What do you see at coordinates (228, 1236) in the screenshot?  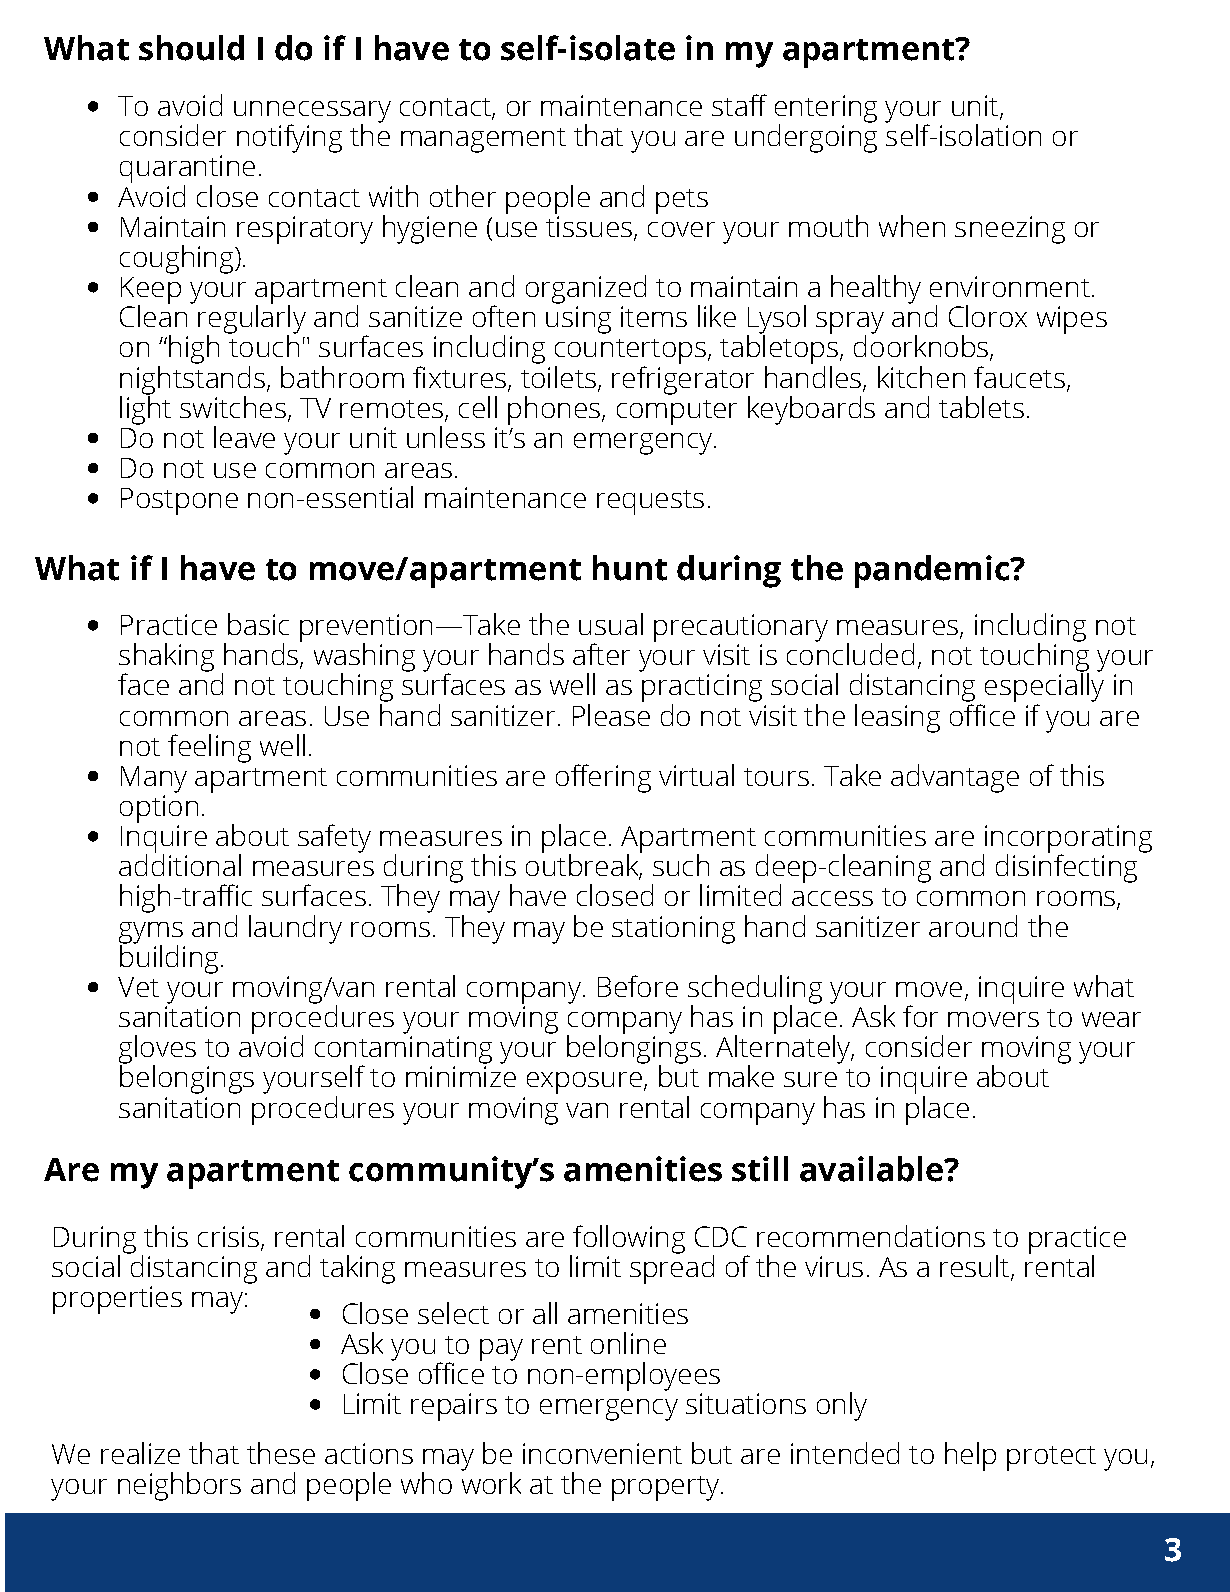 I see `crisis` at bounding box center [228, 1236].
